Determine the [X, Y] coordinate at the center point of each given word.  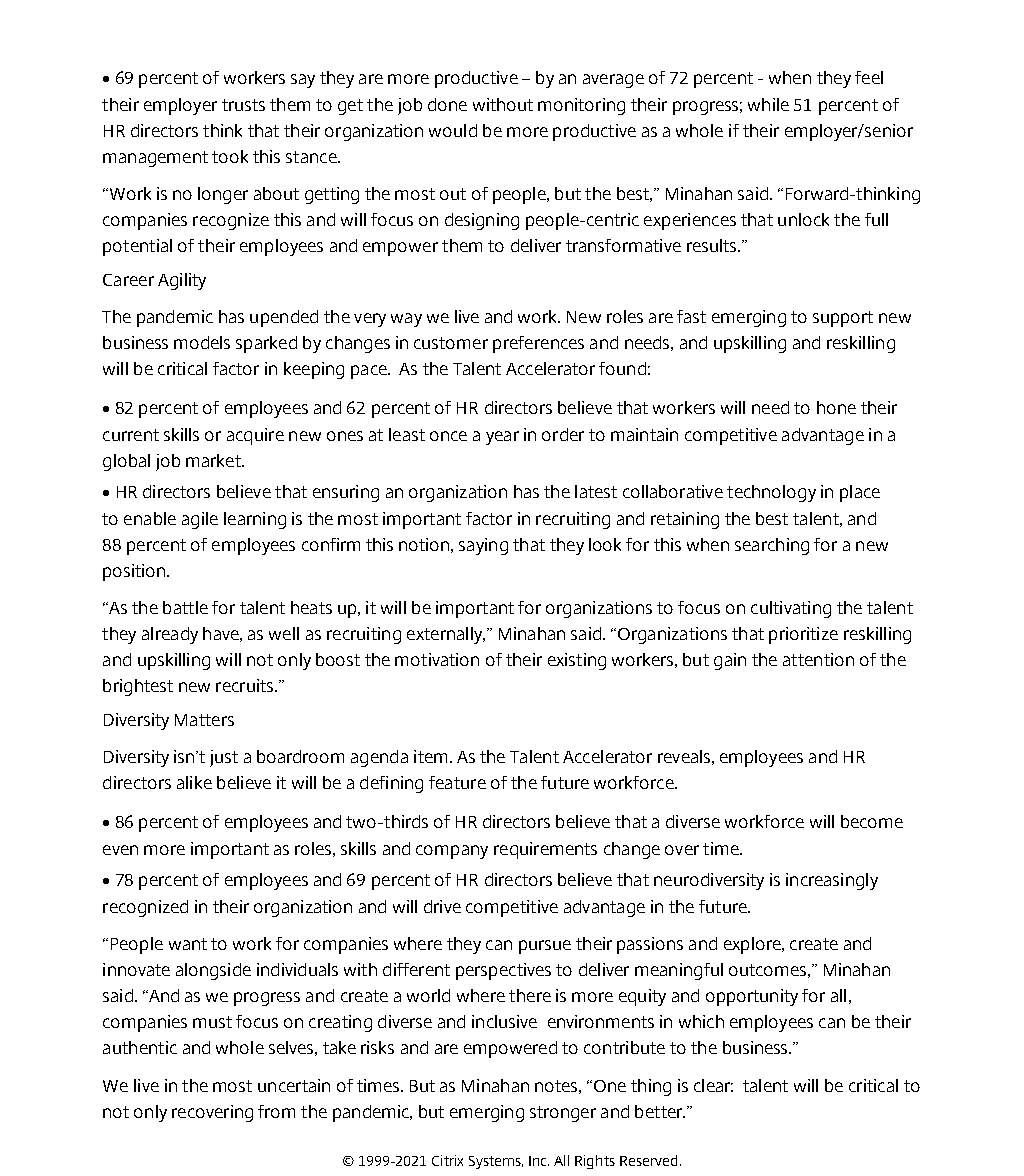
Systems [496, 1162]
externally [446, 635]
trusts [243, 105]
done [447, 104]
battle [185, 607]
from [276, 1111]
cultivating [791, 609]
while [768, 104]
